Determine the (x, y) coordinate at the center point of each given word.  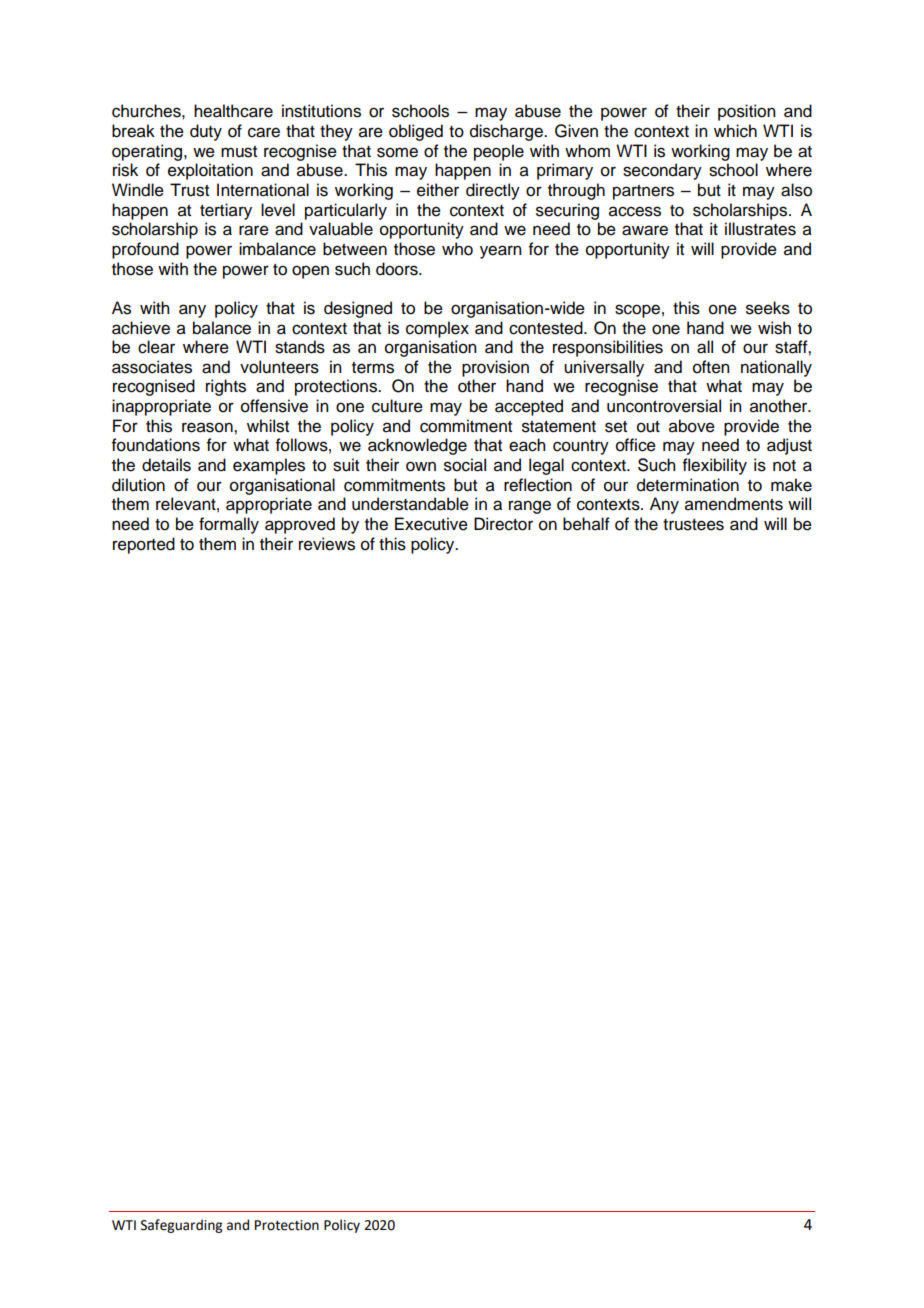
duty (206, 132)
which (735, 131)
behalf (586, 524)
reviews (327, 544)
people (499, 152)
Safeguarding (181, 1226)
